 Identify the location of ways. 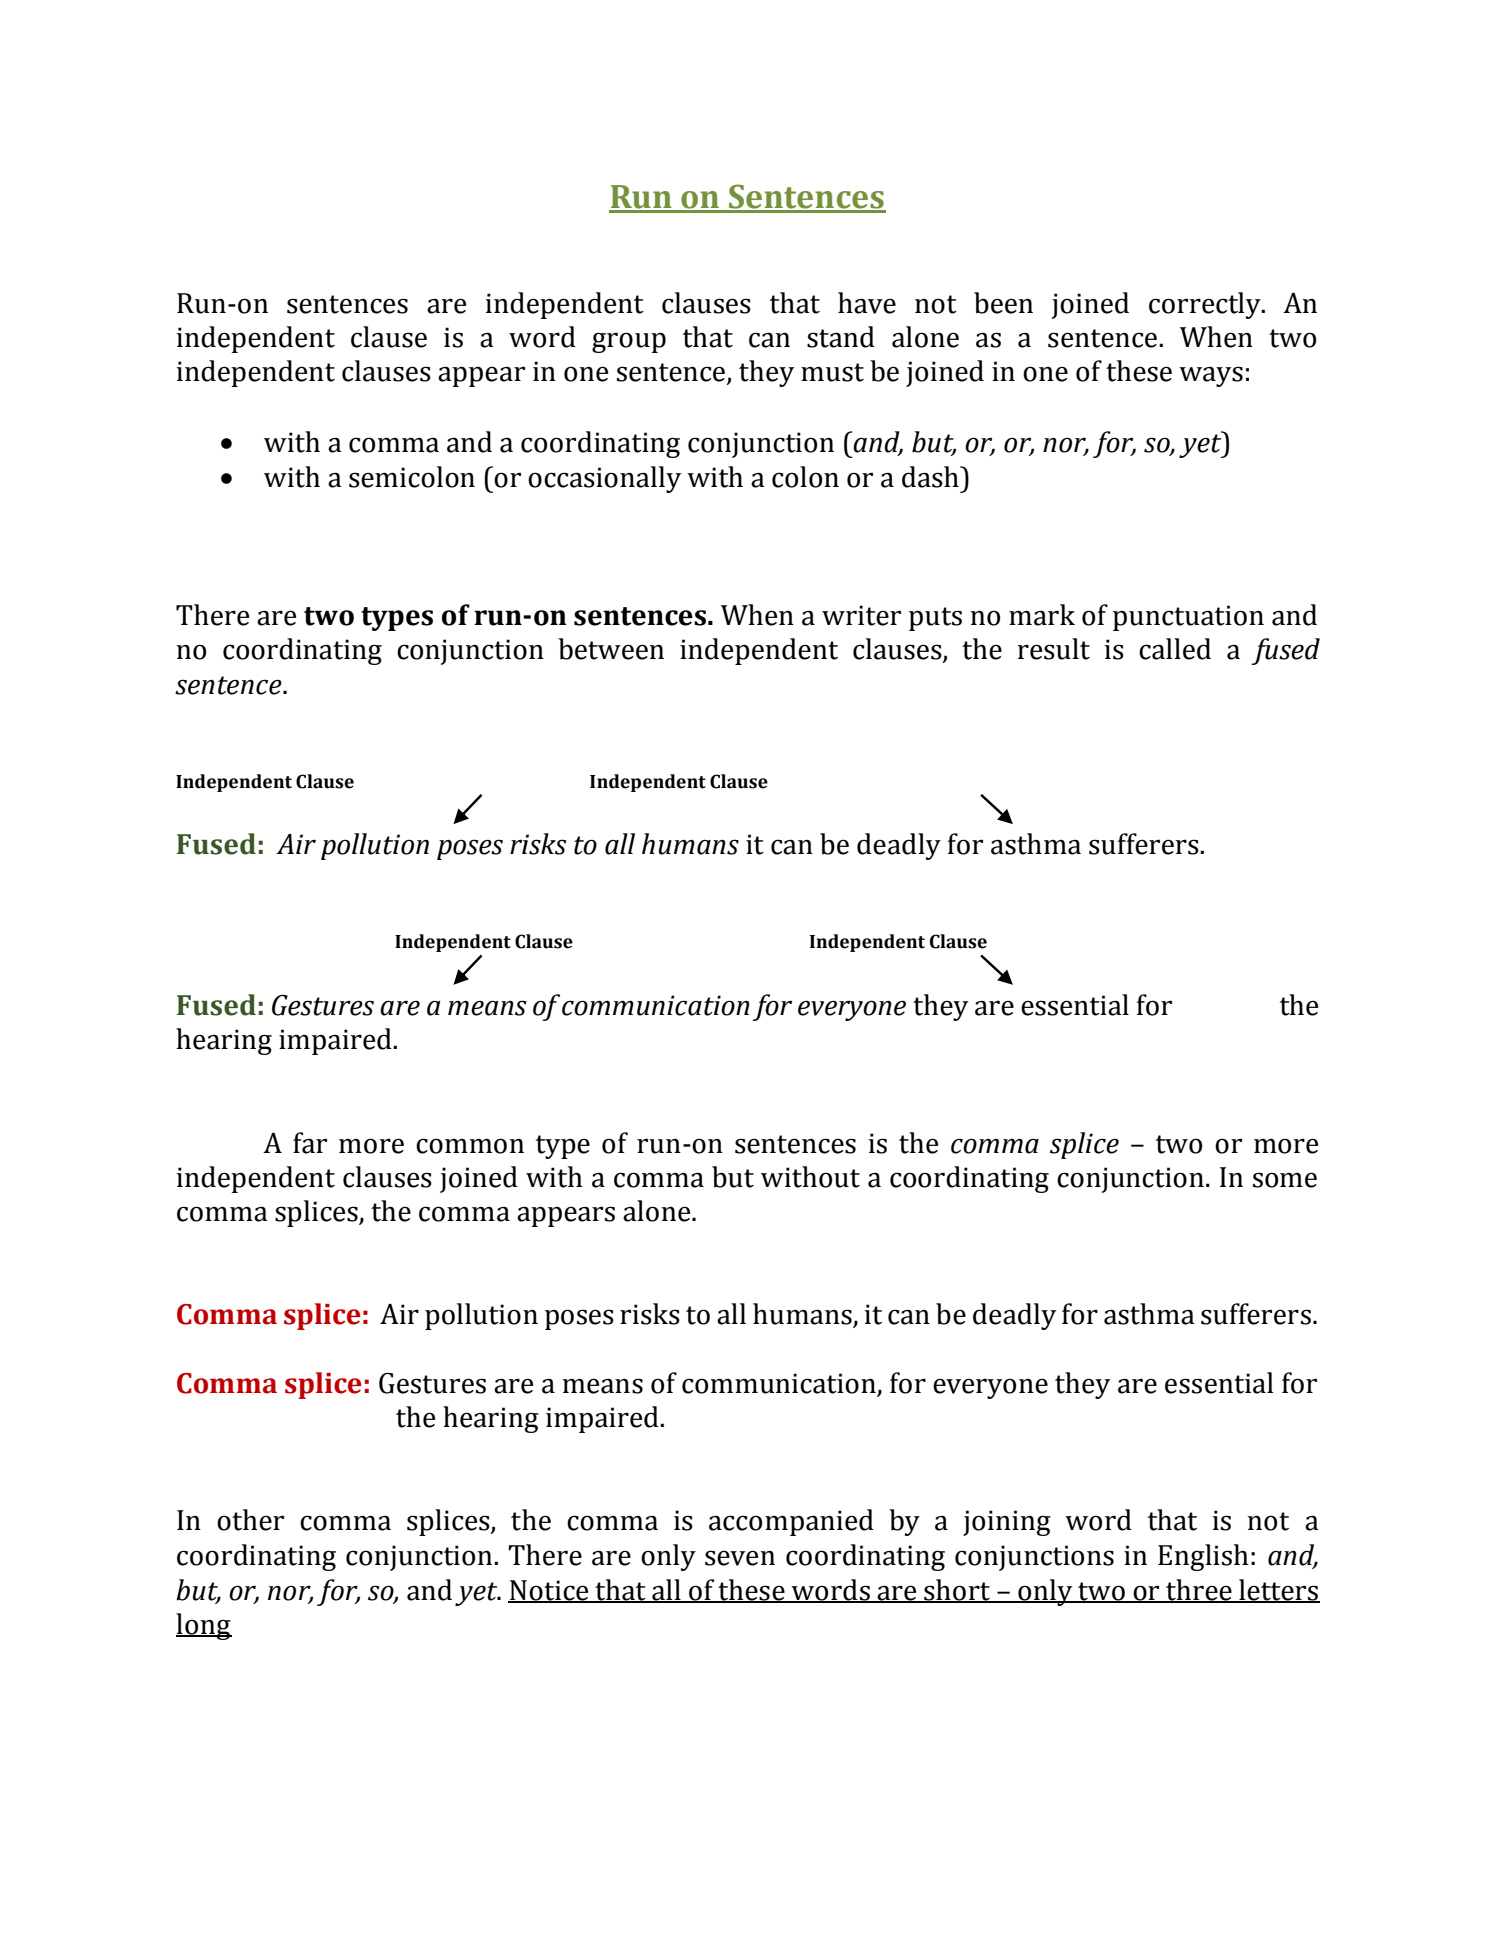
(1211, 376).
